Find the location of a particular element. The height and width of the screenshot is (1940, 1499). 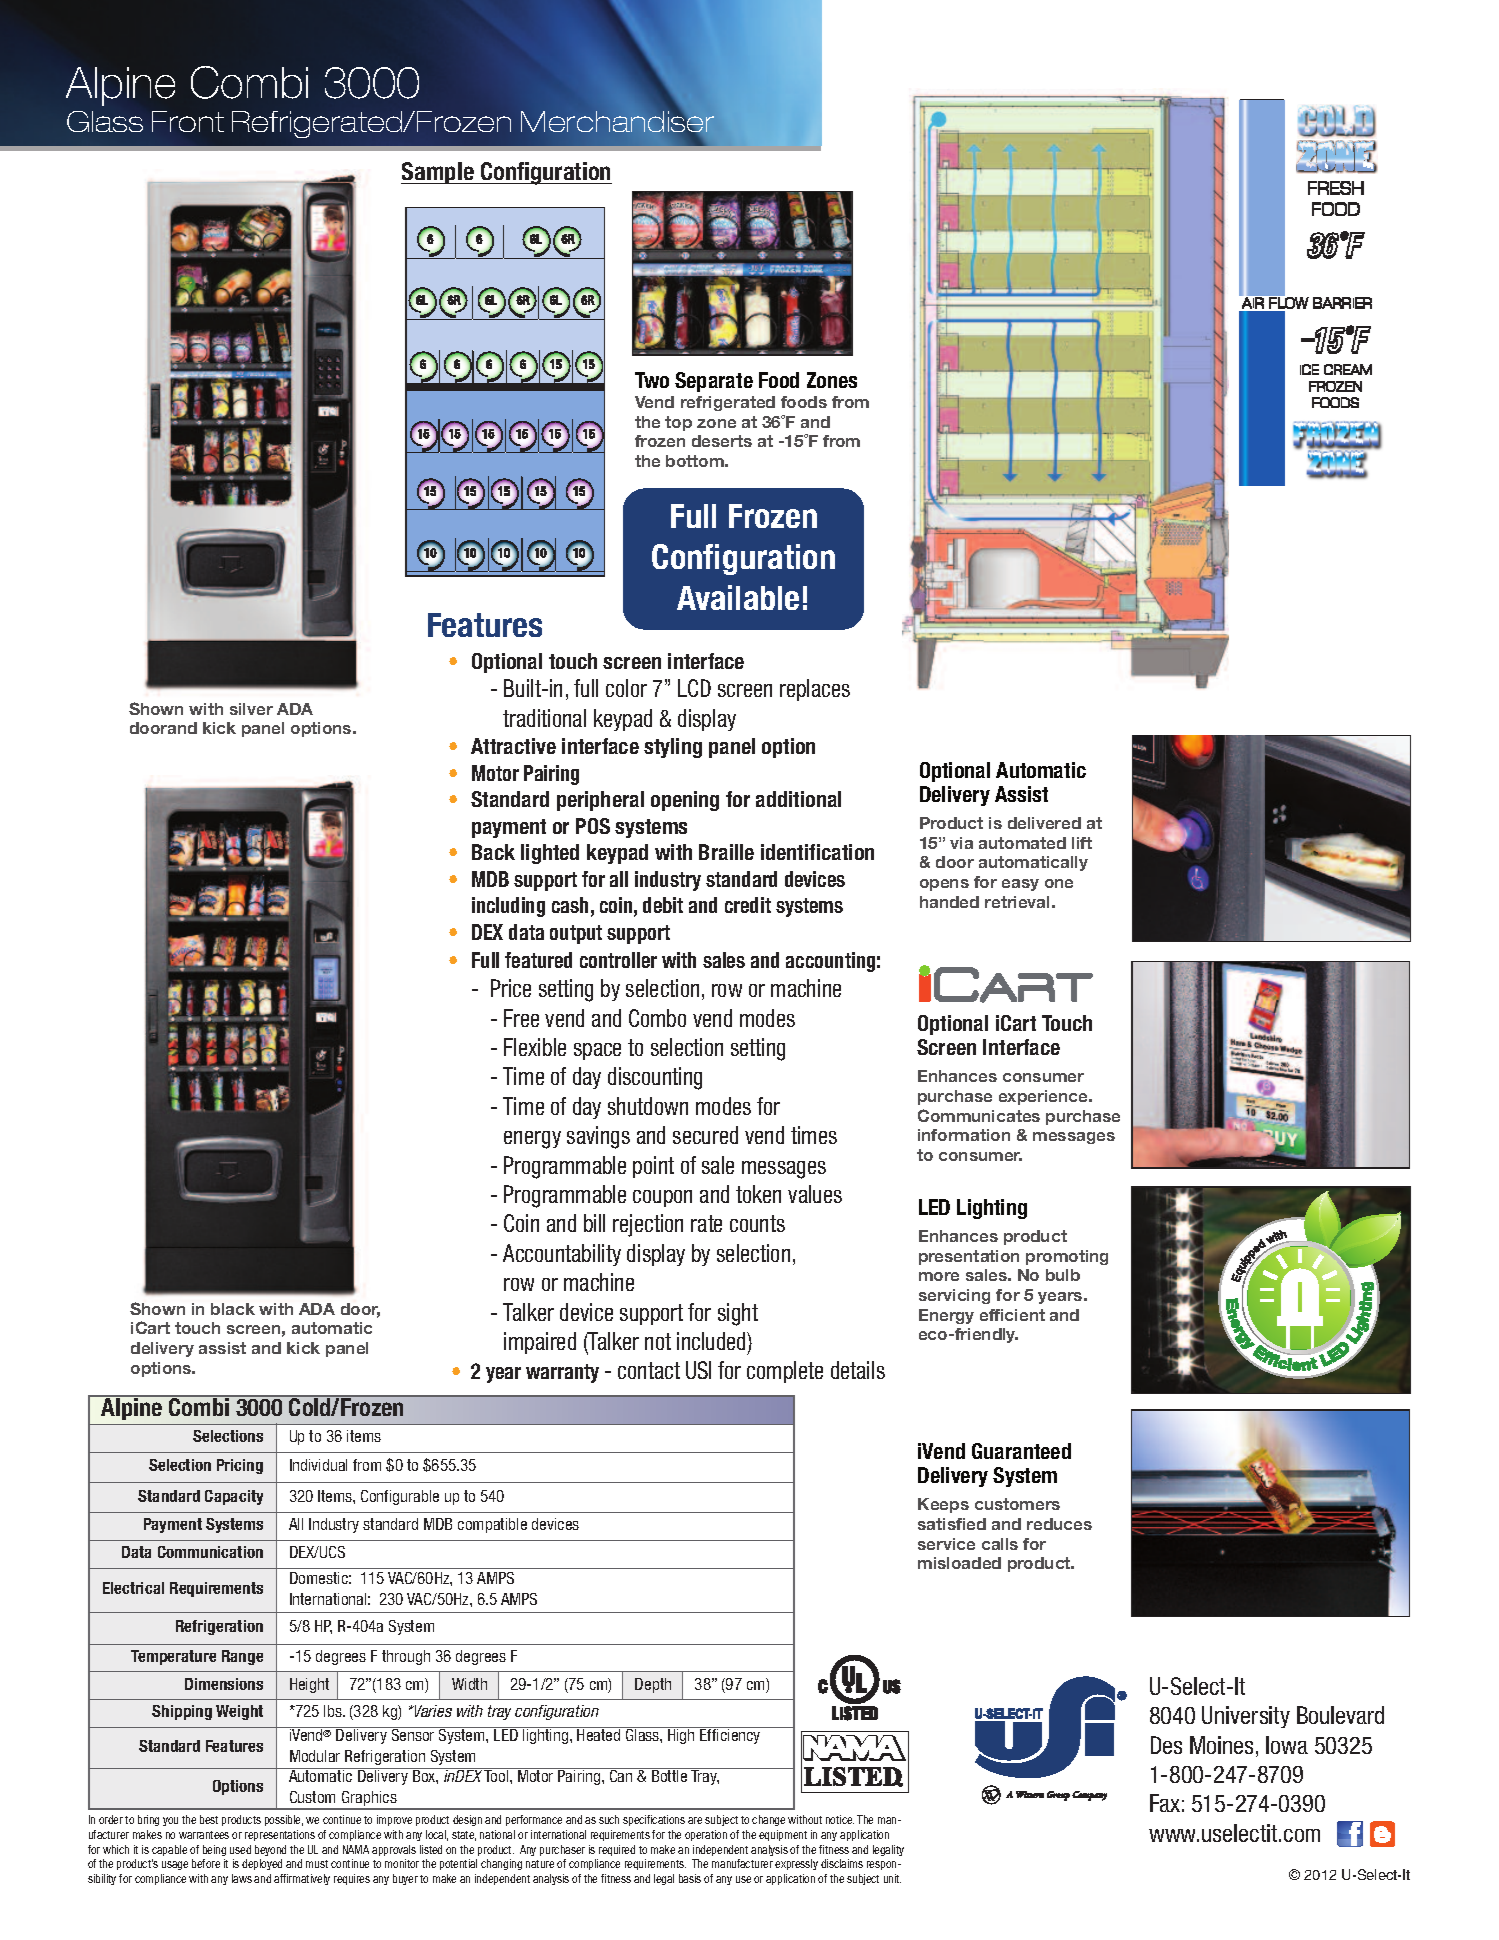

Iowa is located at coordinates (1287, 1745).
